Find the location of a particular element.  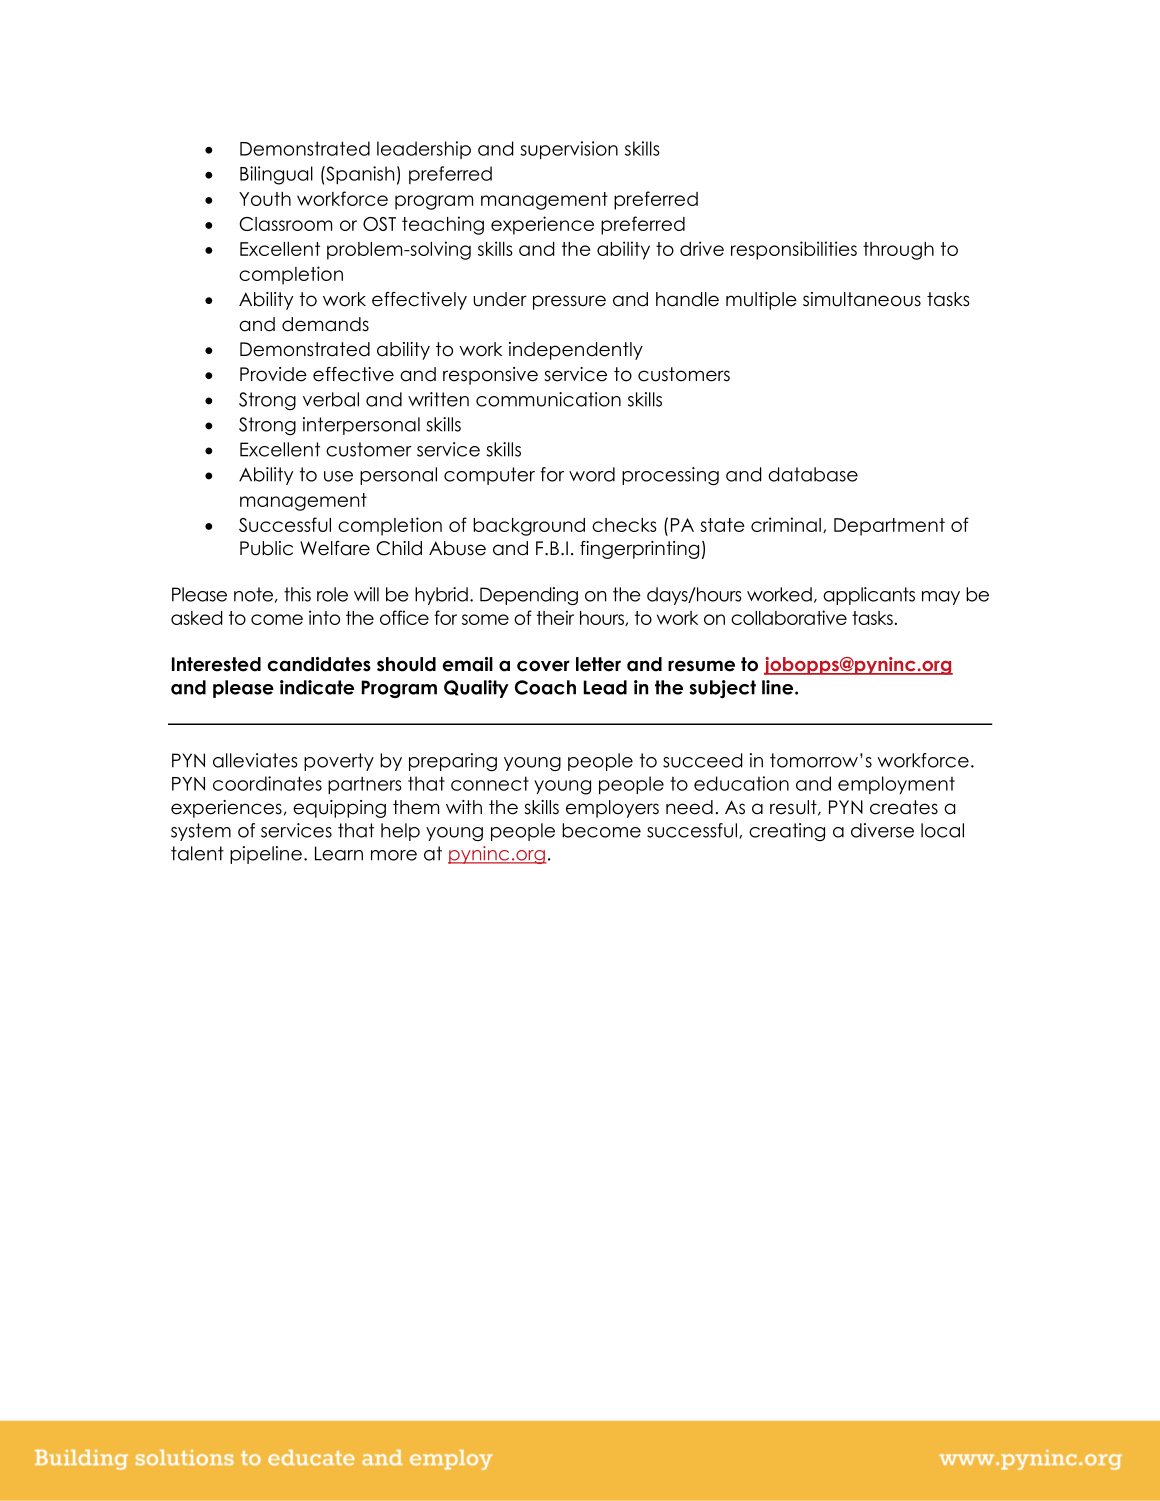

Learn is located at coordinates (339, 853).
